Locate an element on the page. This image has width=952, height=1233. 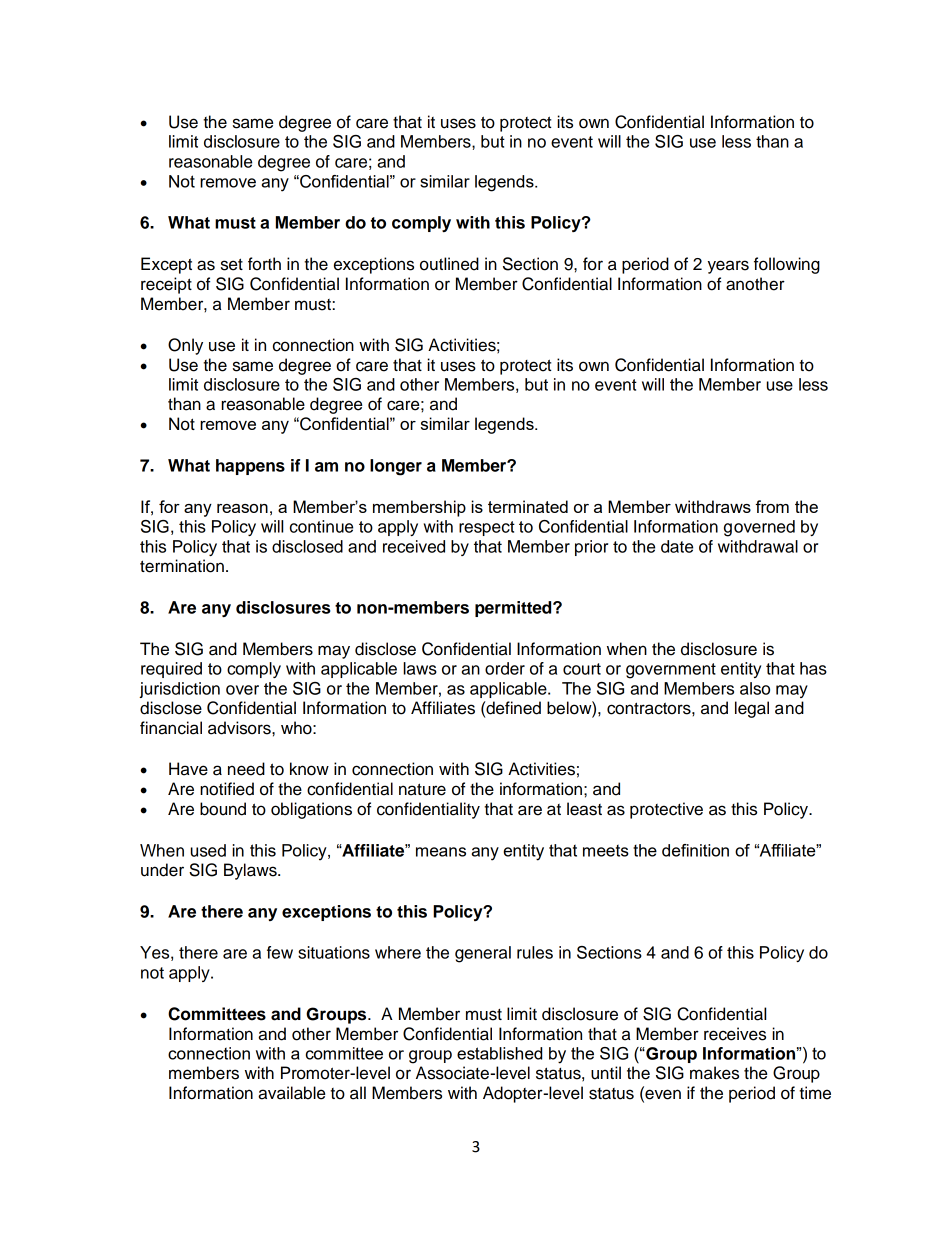
set is located at coordinates (232, 264).
